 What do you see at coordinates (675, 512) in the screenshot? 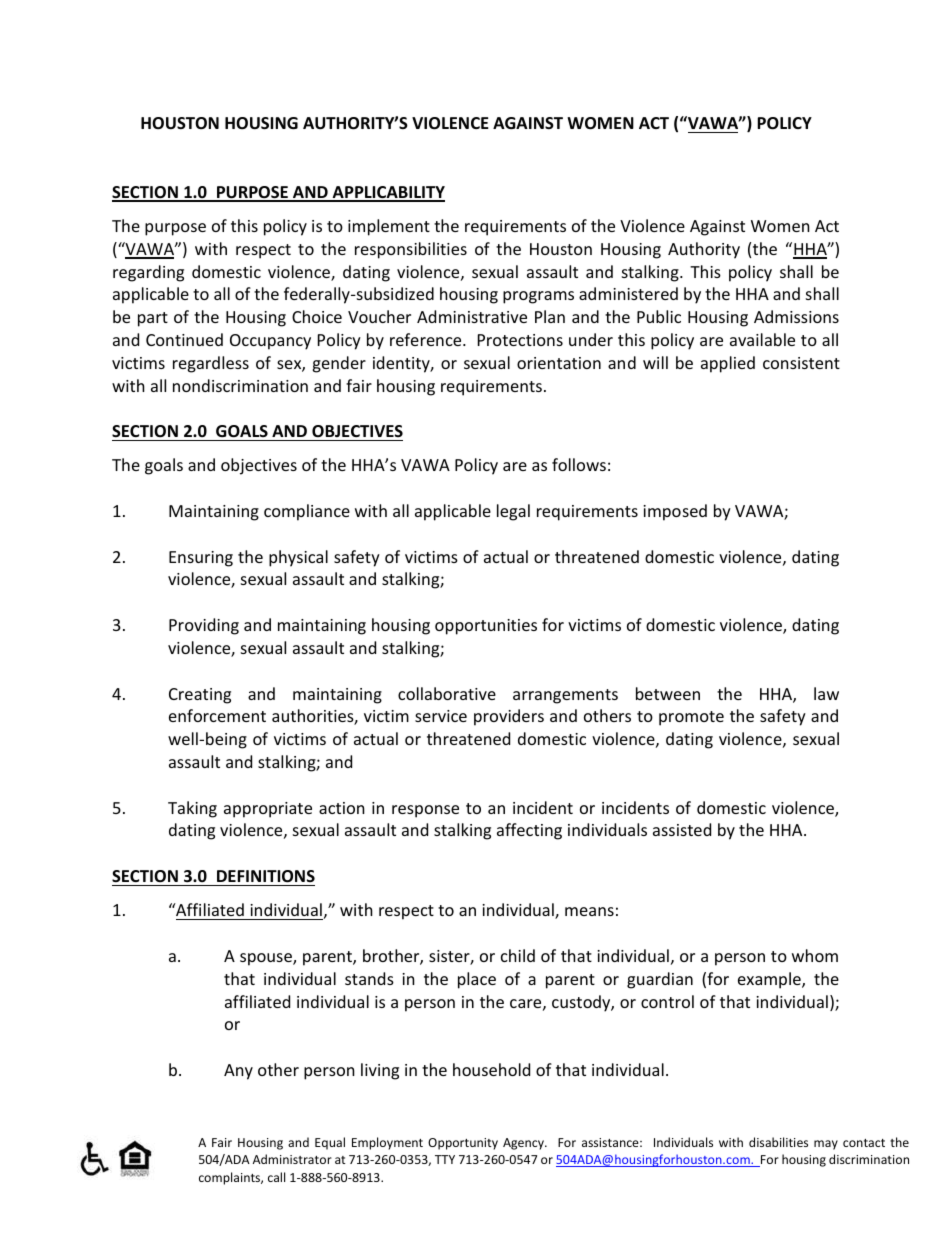
I see `imposed` at bounding box center [675, 512].
